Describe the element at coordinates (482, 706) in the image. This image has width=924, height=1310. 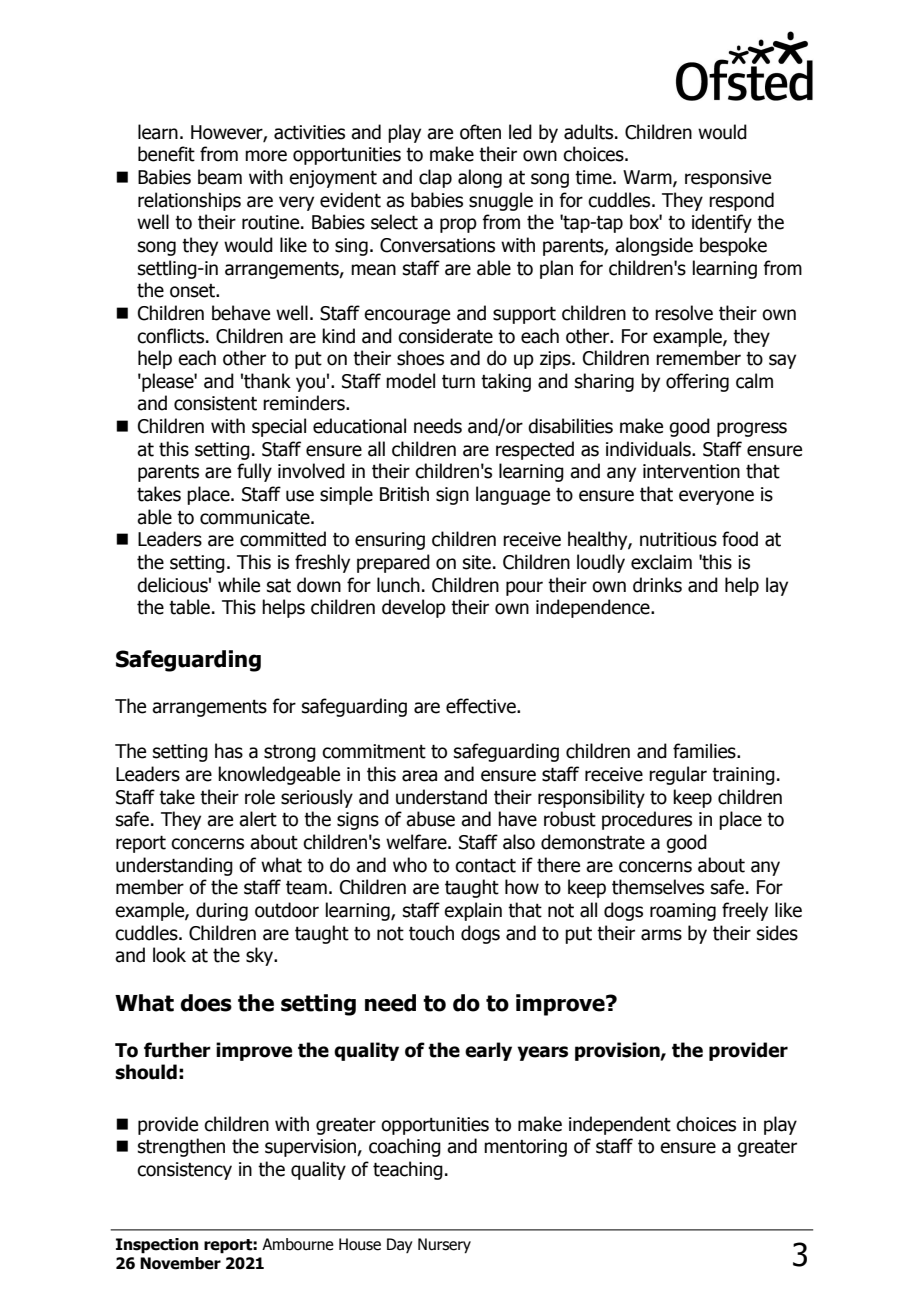
I see `effective` at that location.
